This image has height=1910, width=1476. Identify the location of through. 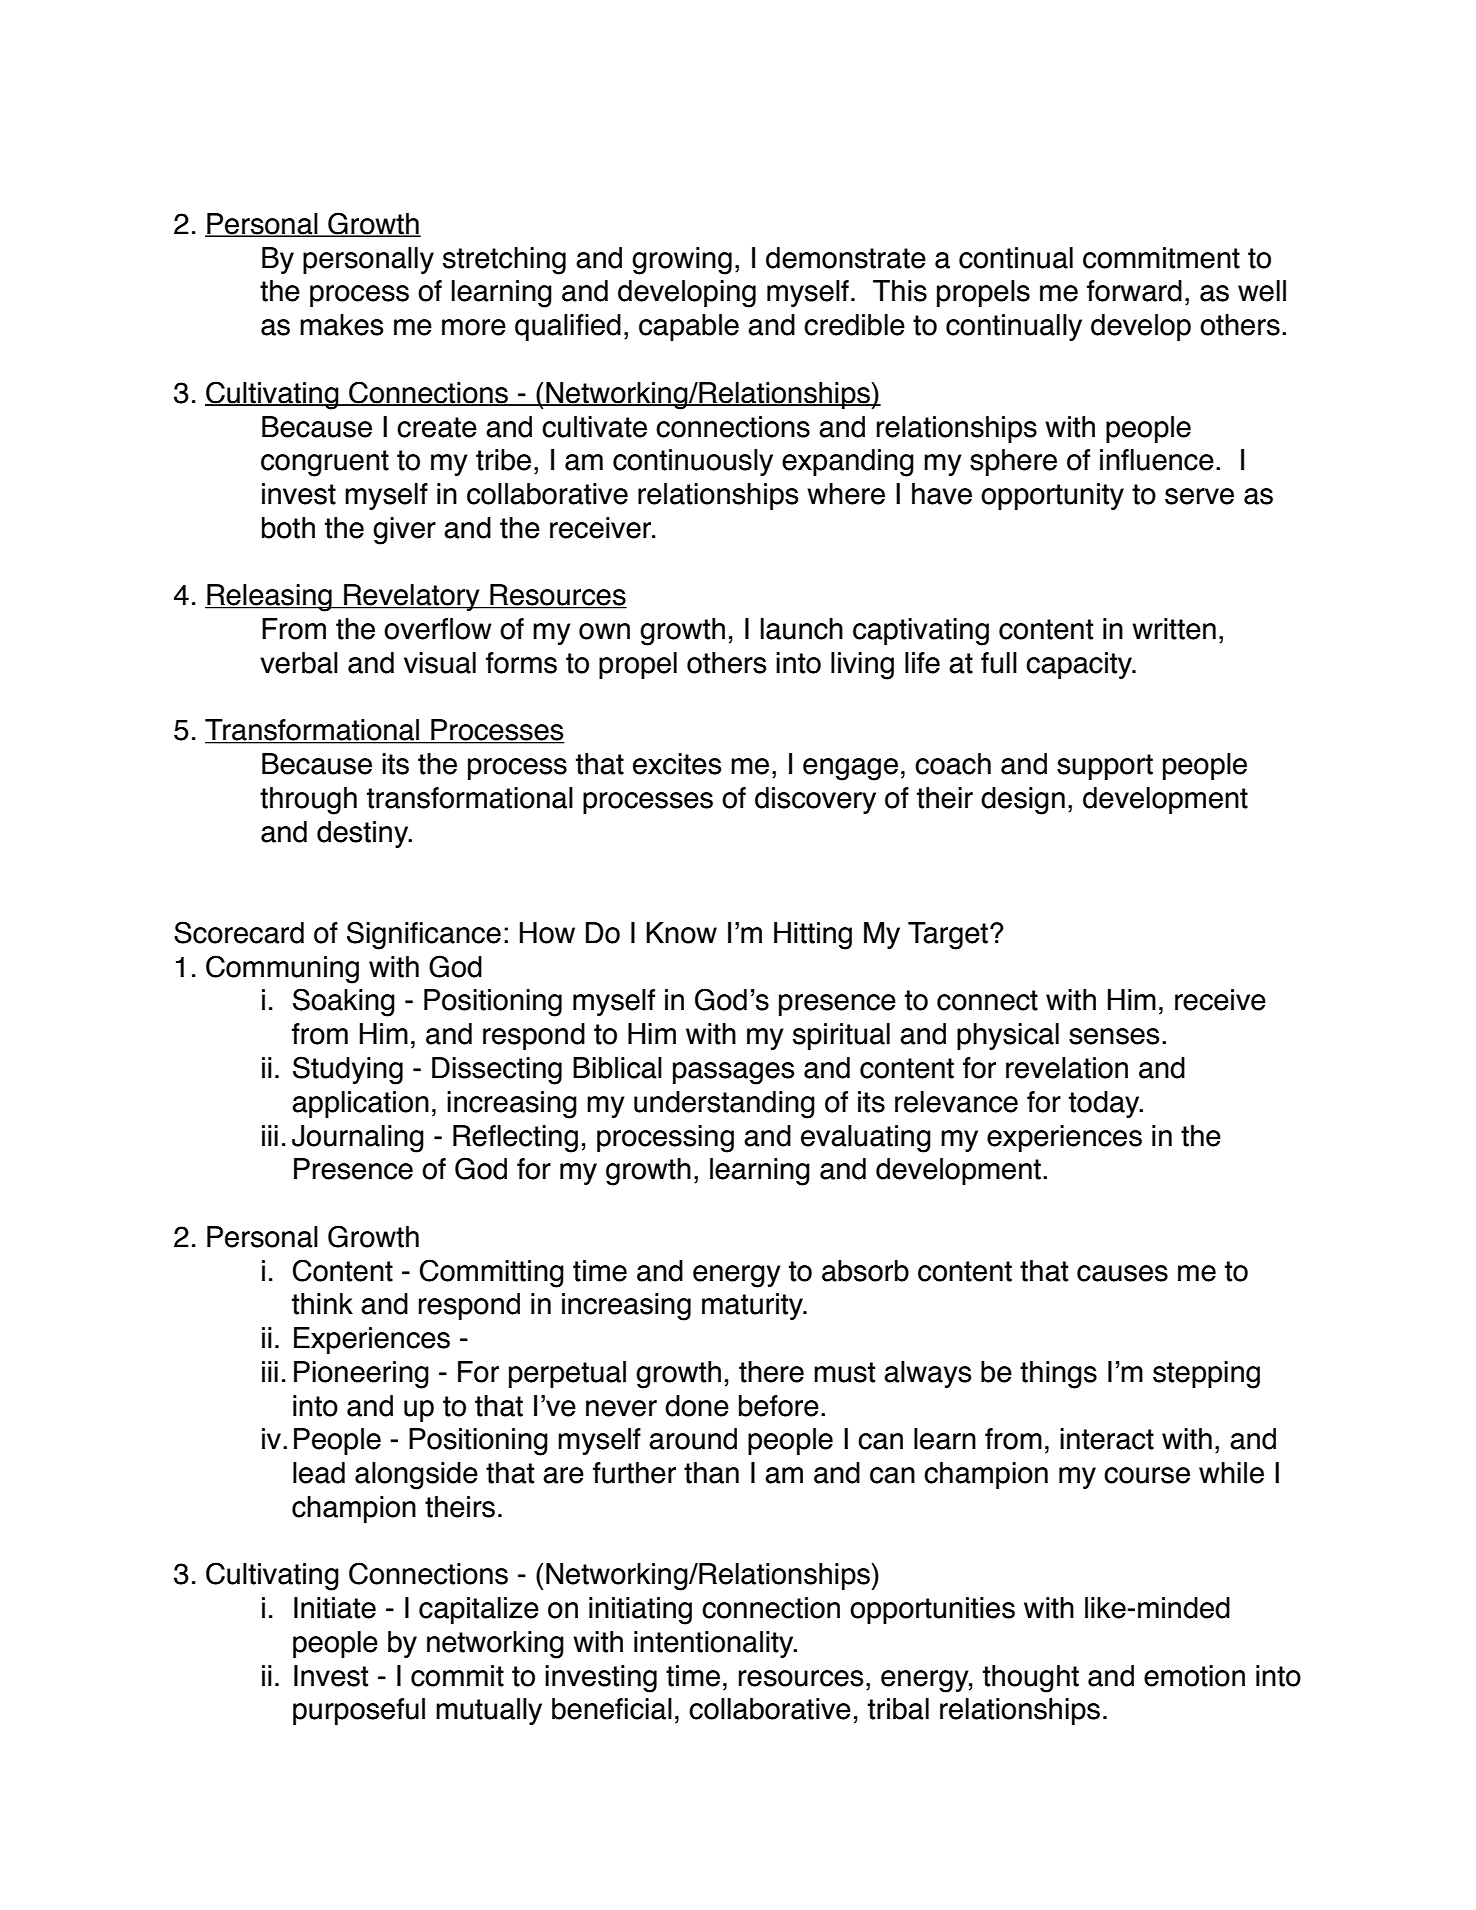
(308, 801).
